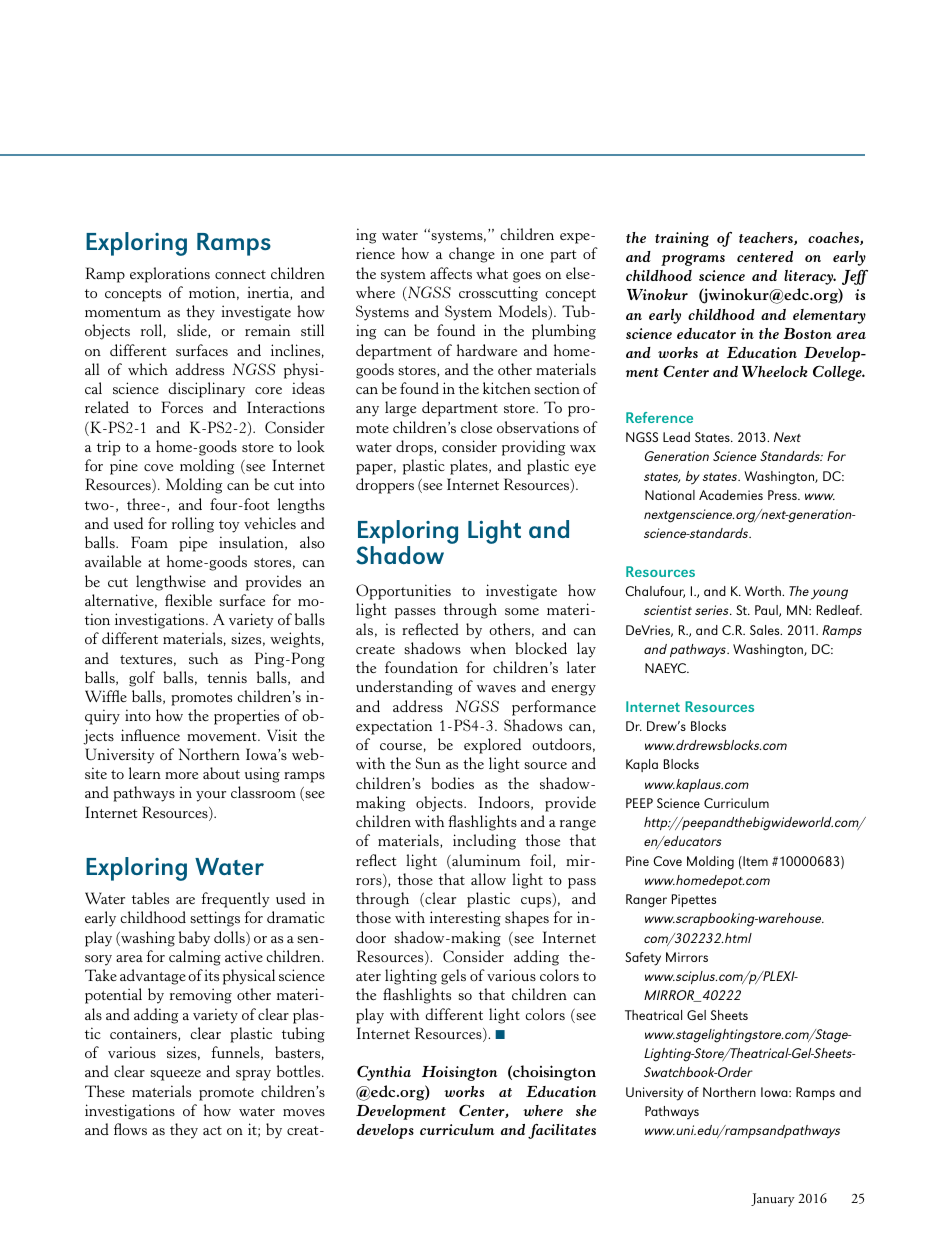 The height and width of the page is (1256, 952). Describe the element at coordinates (240, 274) in the page. I see `connect` at that location.
